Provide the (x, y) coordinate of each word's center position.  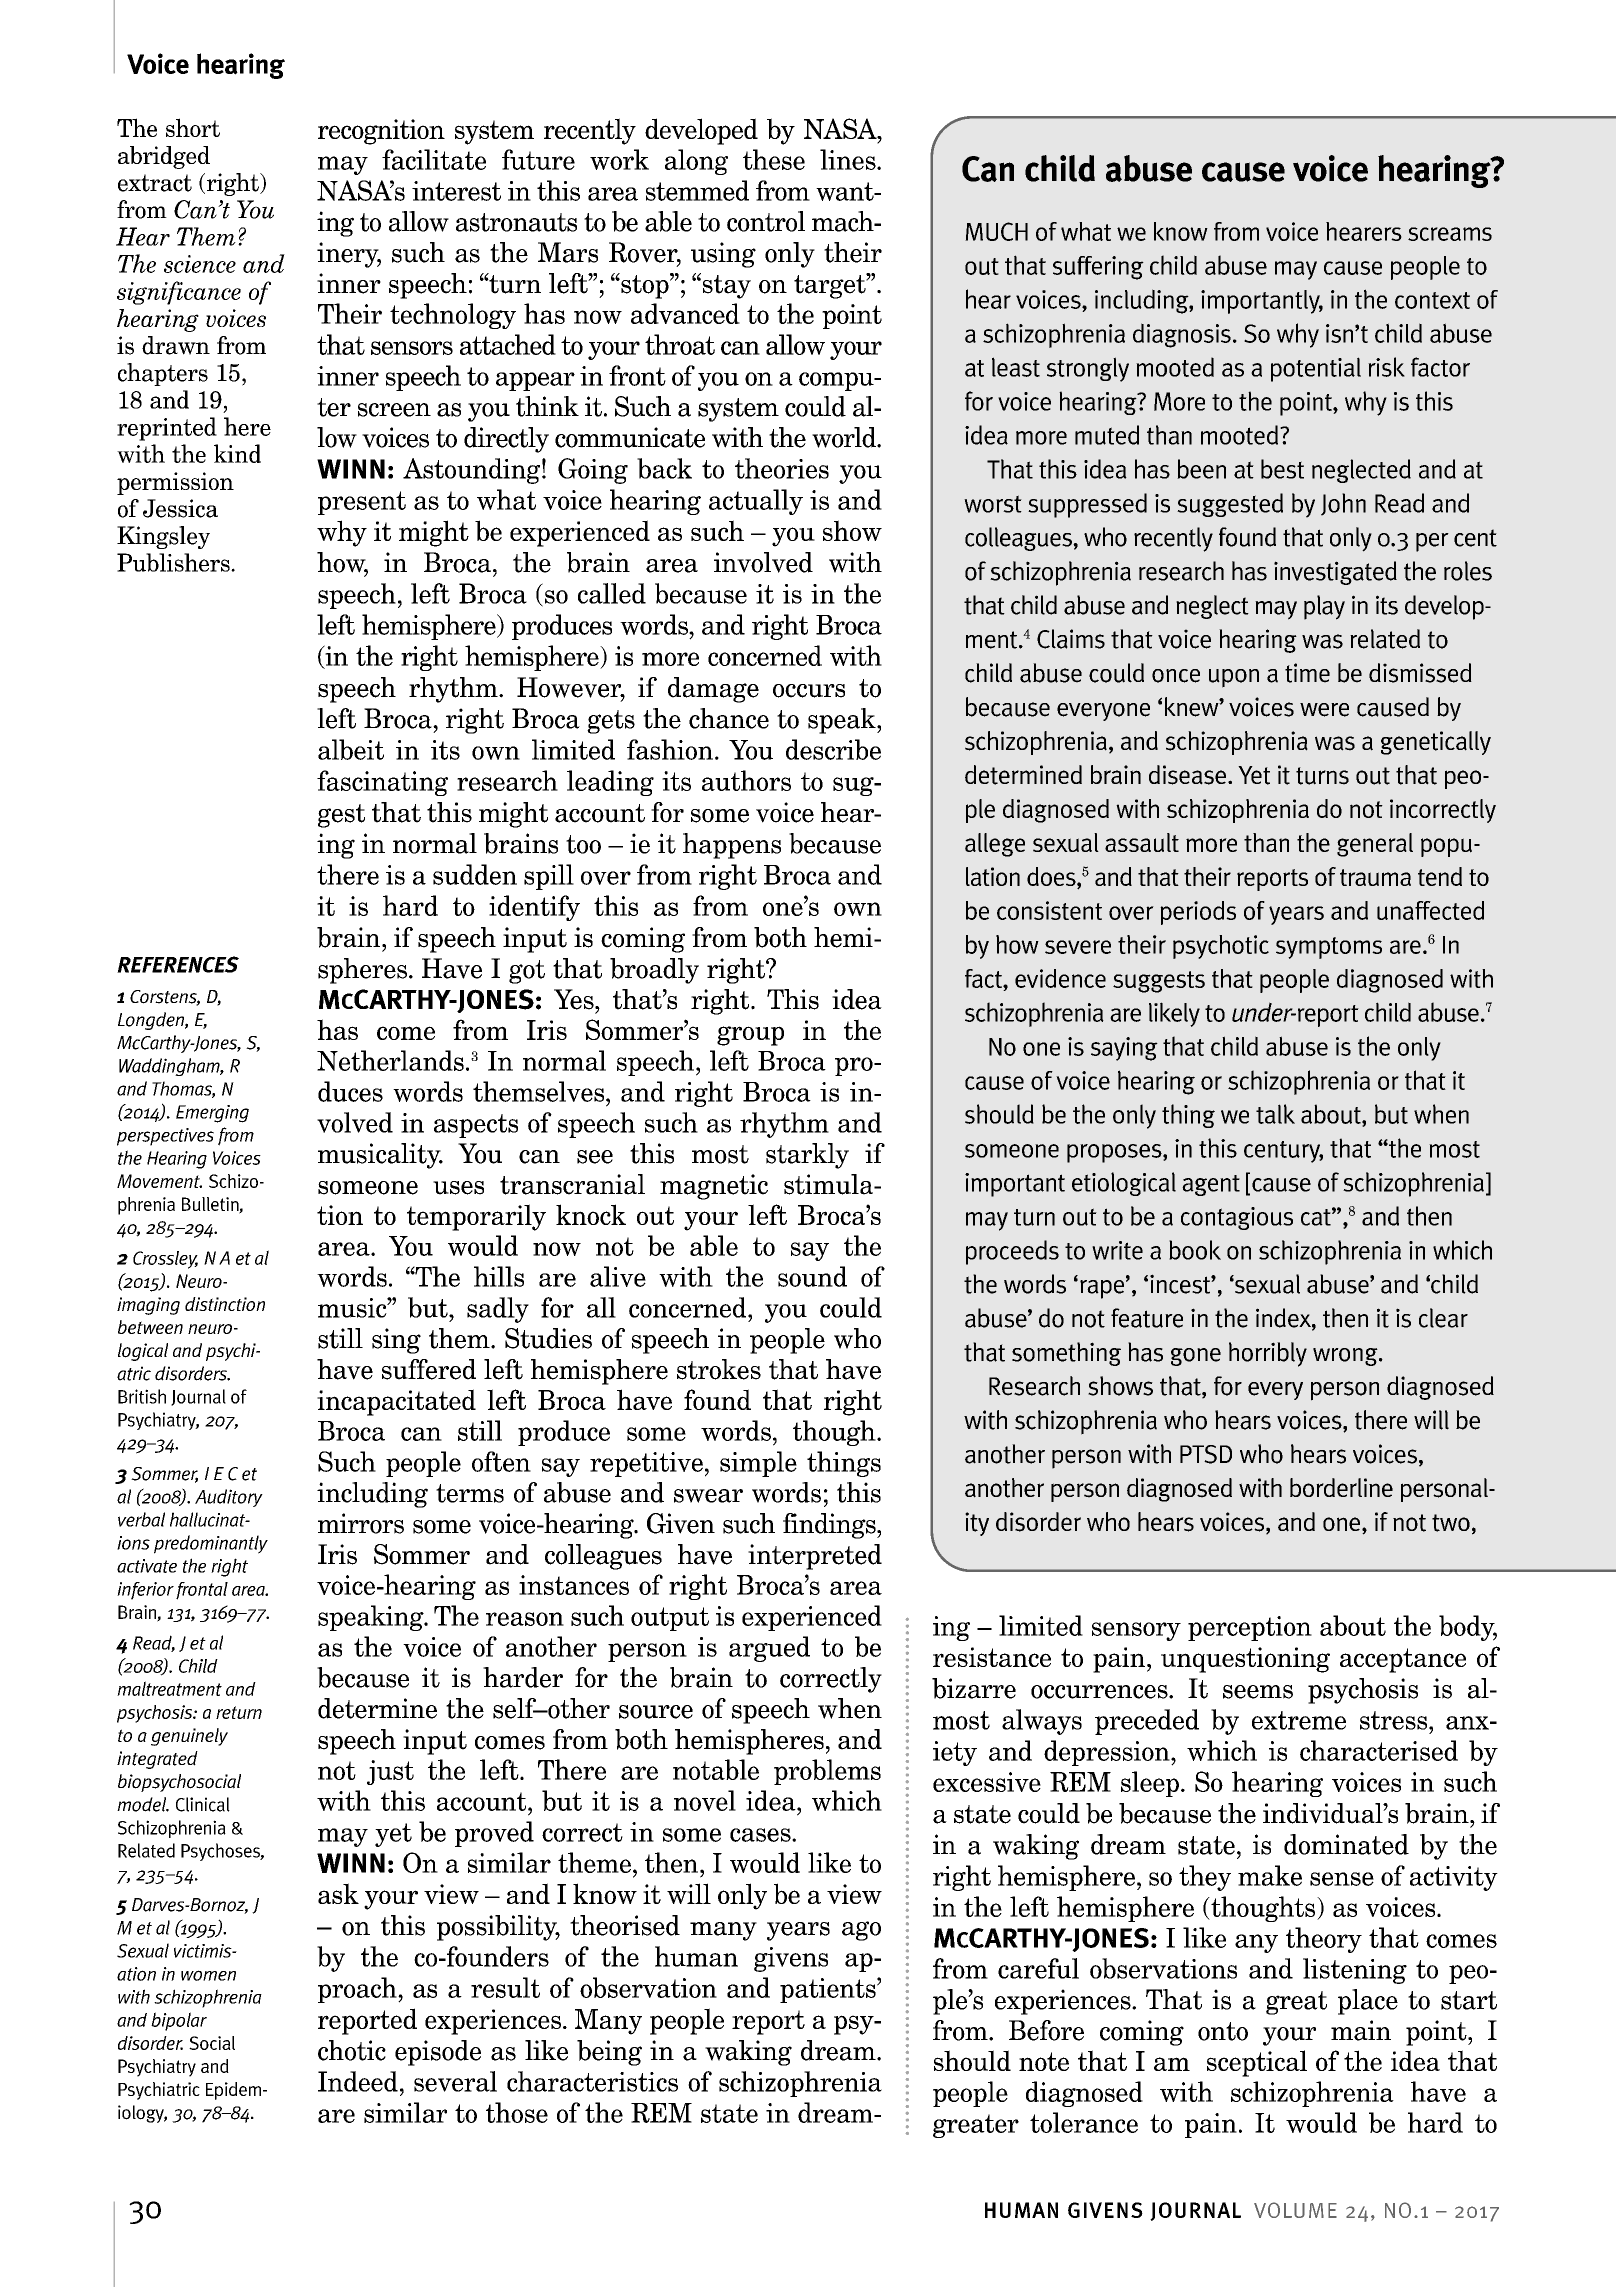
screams (1450, 234)
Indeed (358, 2081)
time (1307, 673)
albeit (351, 749)
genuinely (189, 1737)
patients (829, 1990)
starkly (807, 1156)
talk (1275, 1114)
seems (1258, 1692)
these (774, 159)
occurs (809, 691)
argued (769, 1649)
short (193, 127)
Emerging (212, 1114)
